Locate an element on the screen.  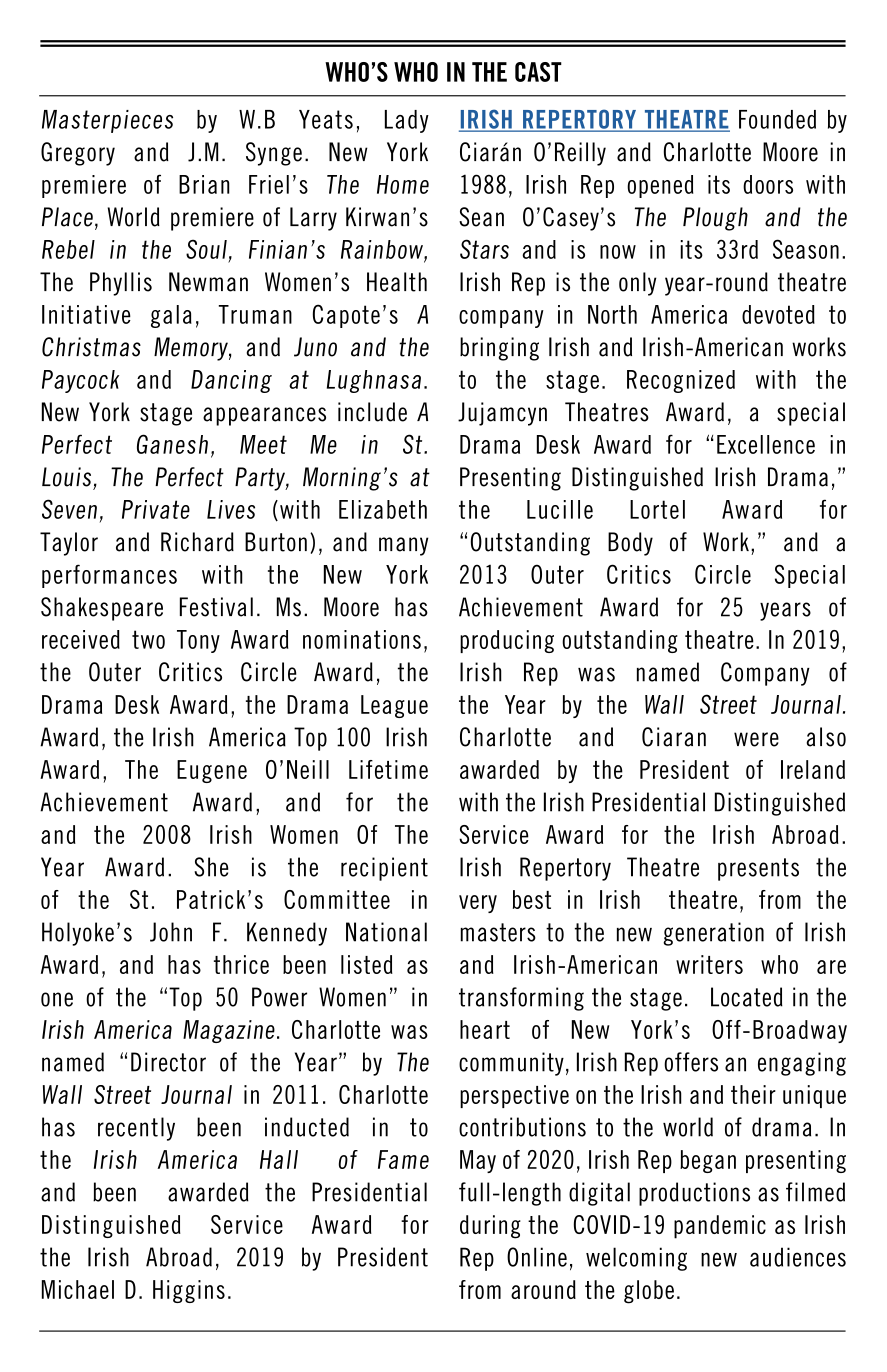
Lady is located at coordinates (407, 121).
